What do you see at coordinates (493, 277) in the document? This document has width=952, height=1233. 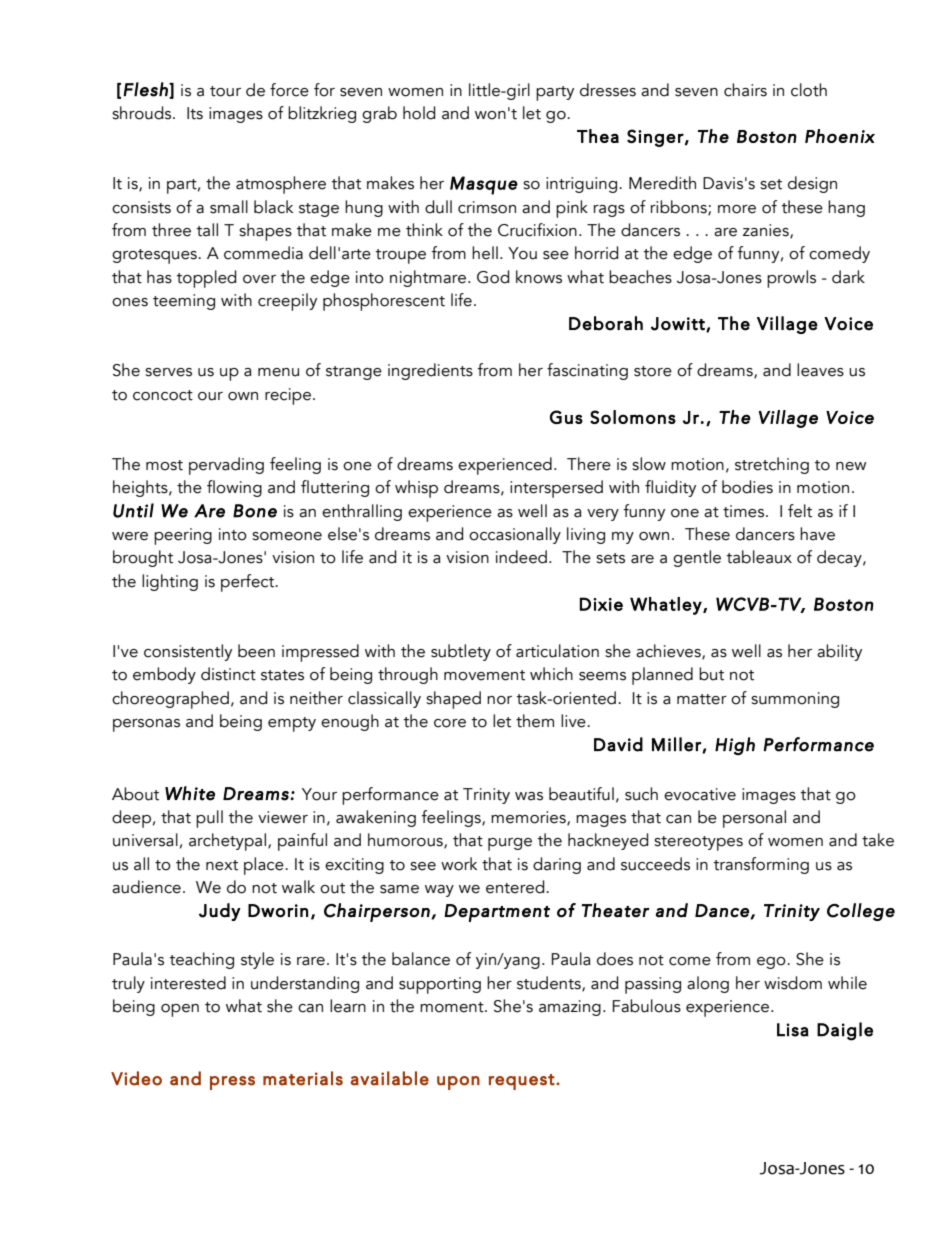 I see `God` at bounding box center [493, 277].
